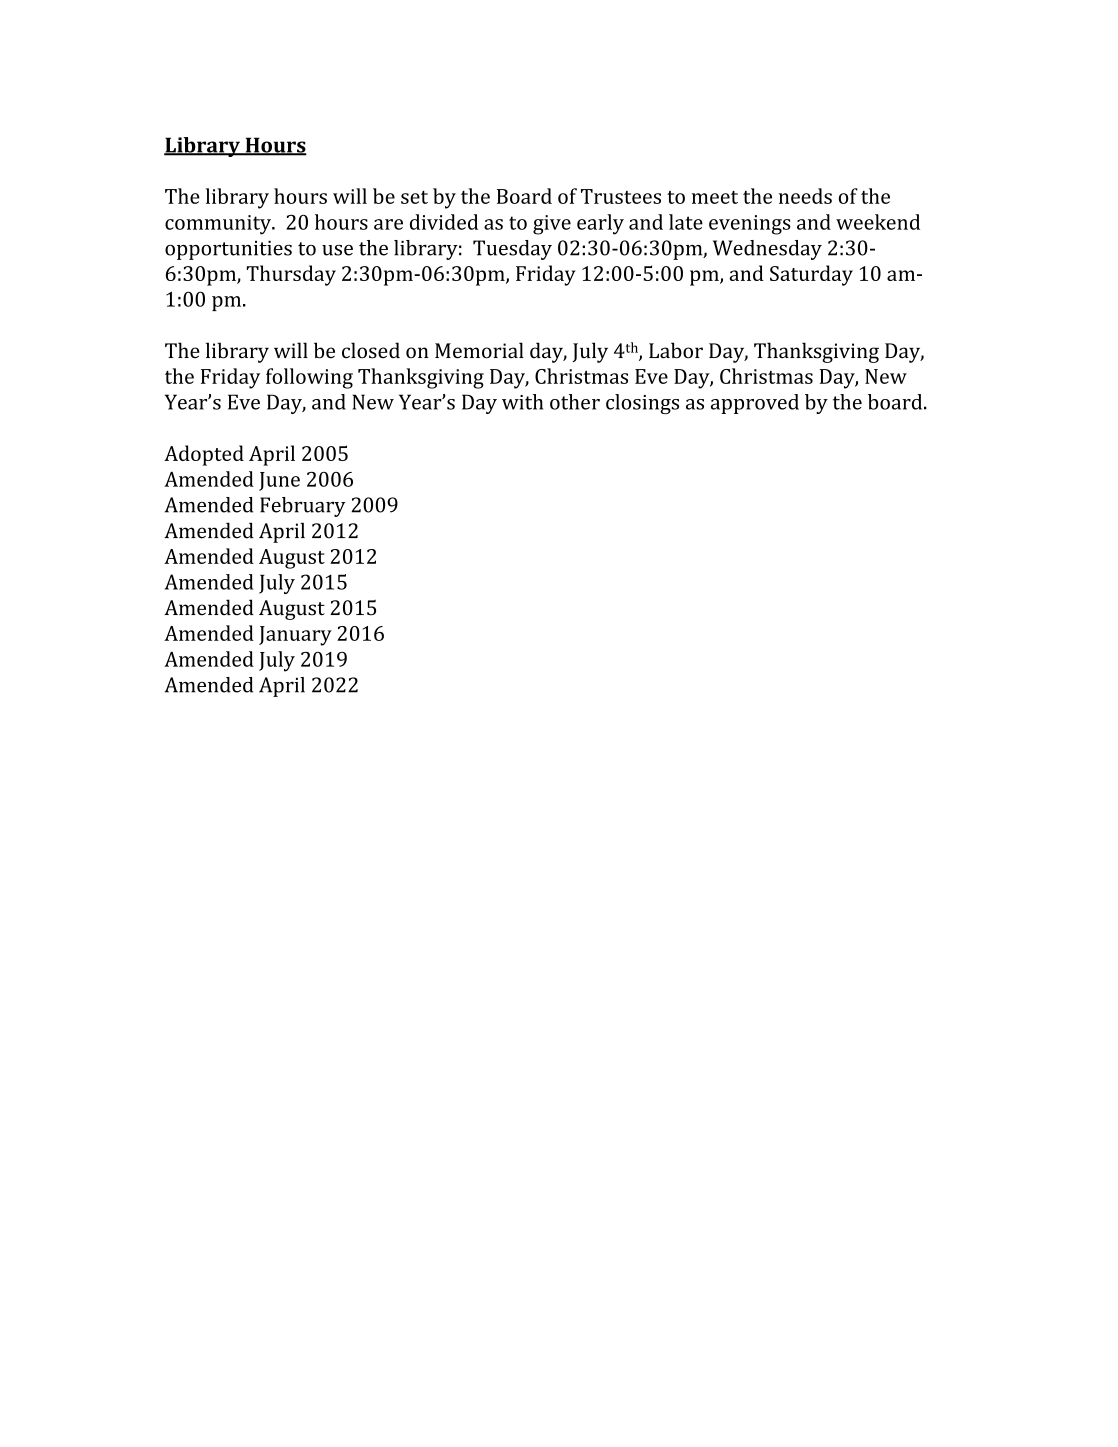 This screenshot has width=1118, height=1447. What do you see at coordinates (219, 225) in the screenshot?
I see `community` at bounding box center [219, 225].
